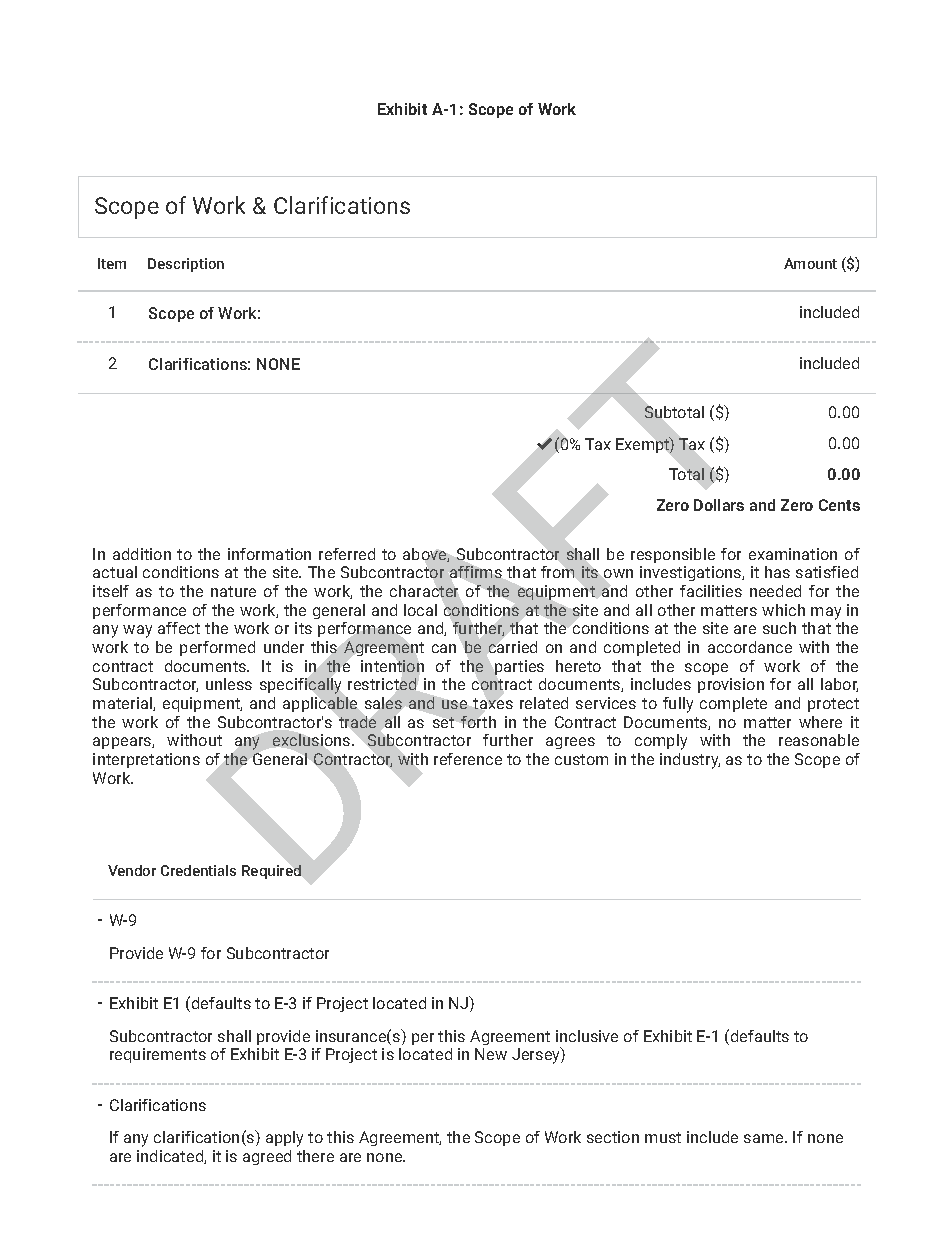 The image size is (952, 1233). I want to click on Description, so click(186, 265).
